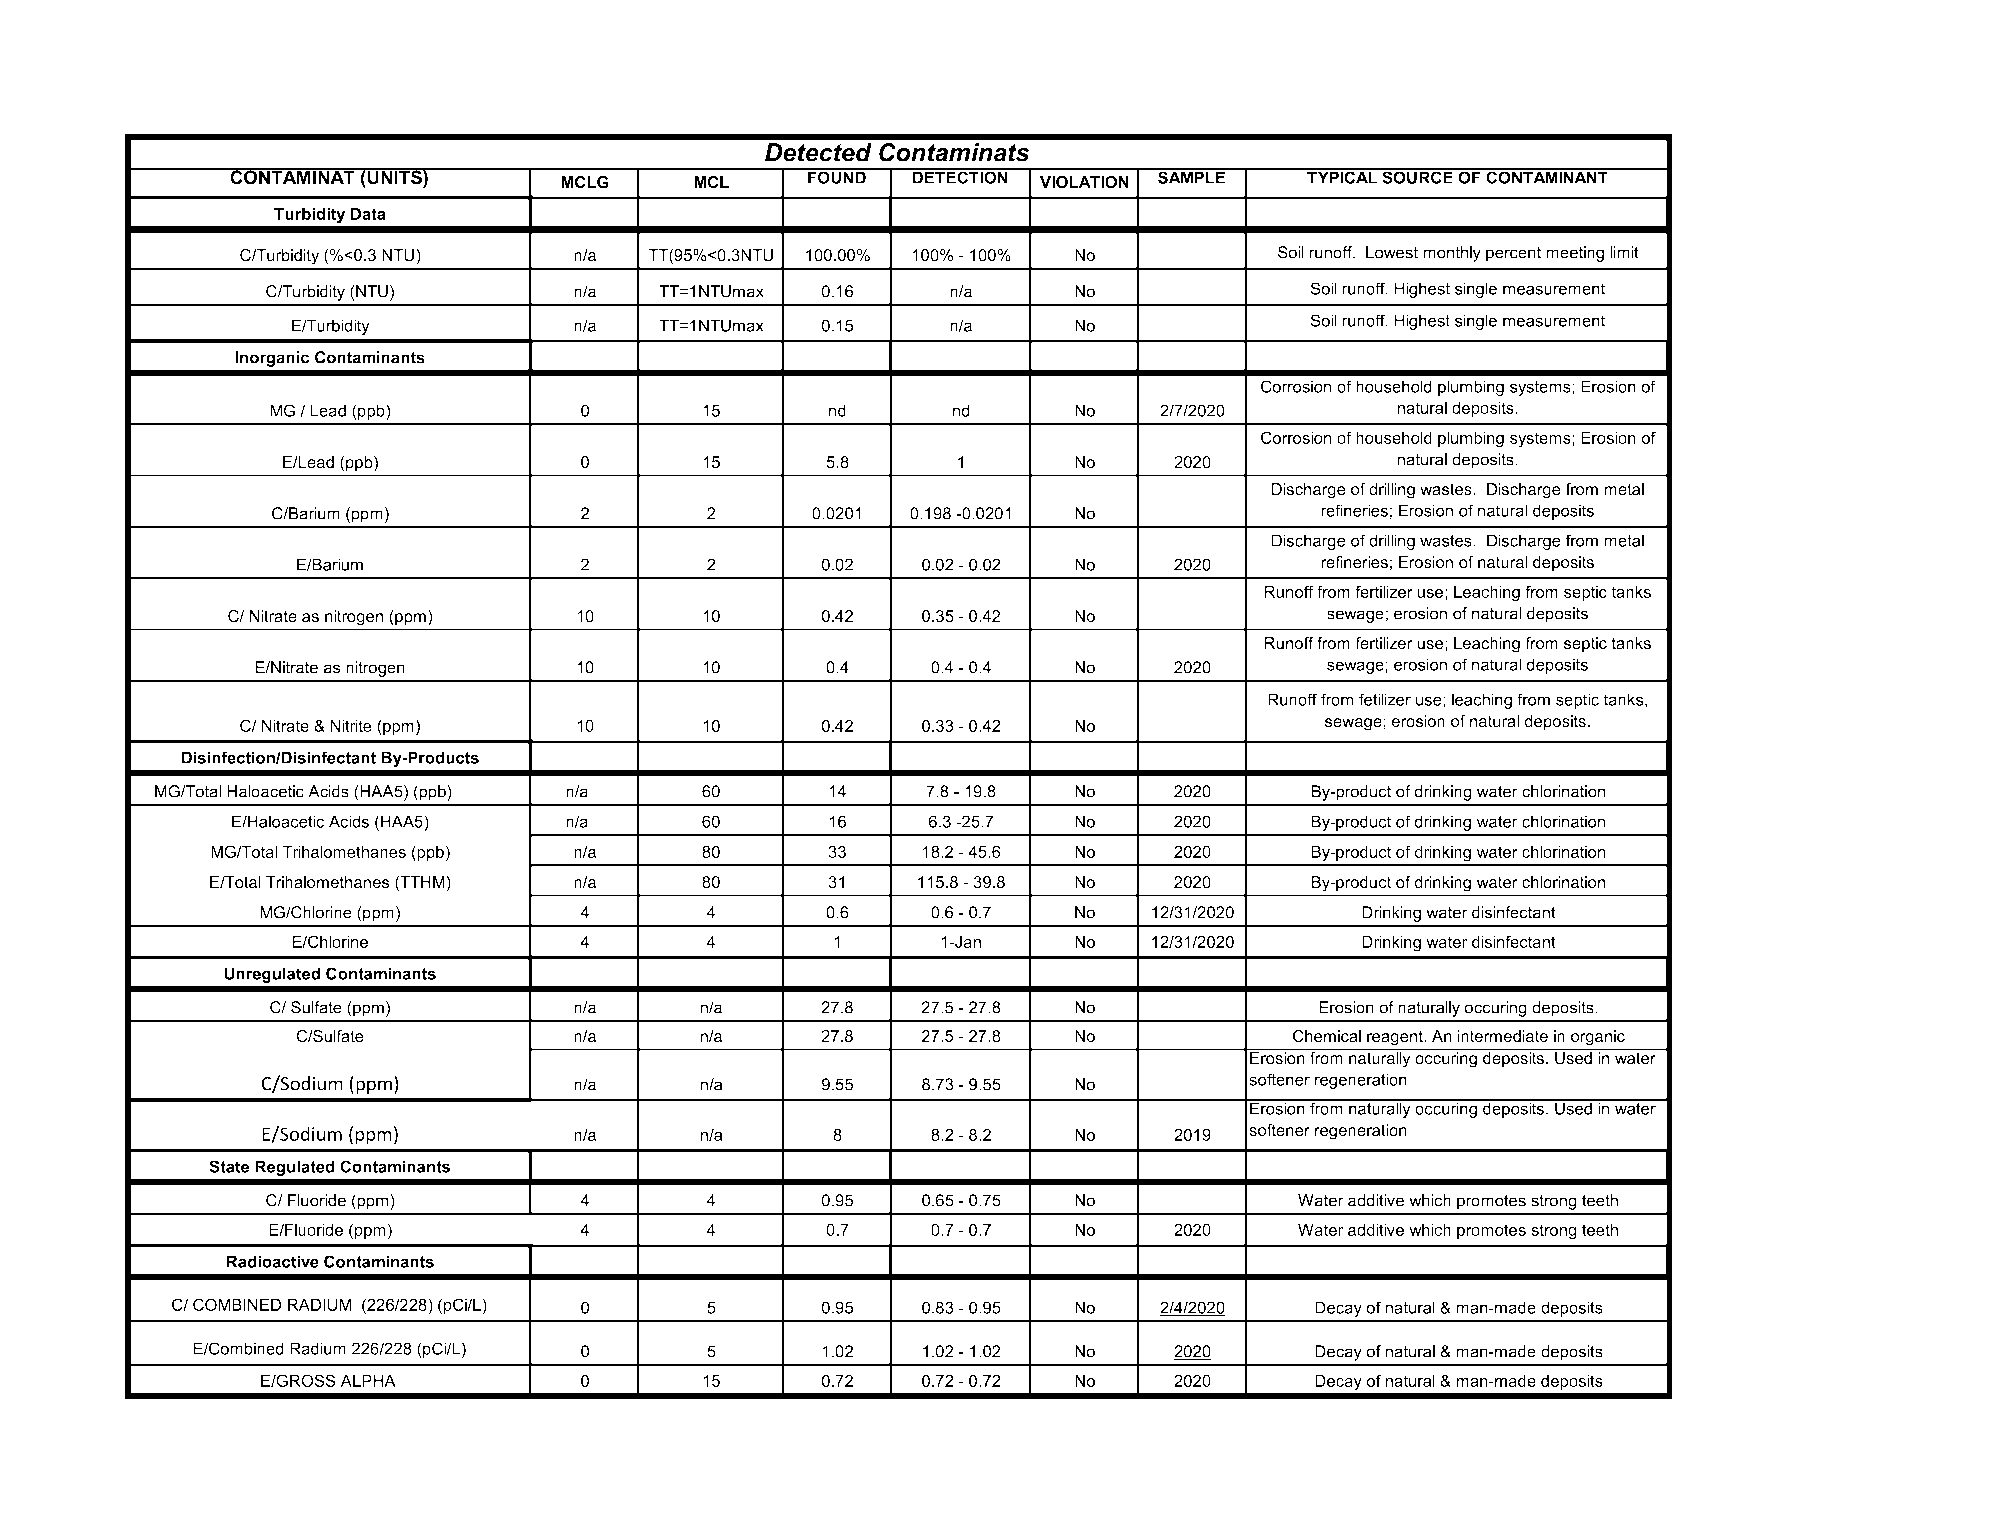 The image size is (1993, 1540). Describe the element at coordinates (1417, 176) in the image. I see `SOURCE` at that location.
